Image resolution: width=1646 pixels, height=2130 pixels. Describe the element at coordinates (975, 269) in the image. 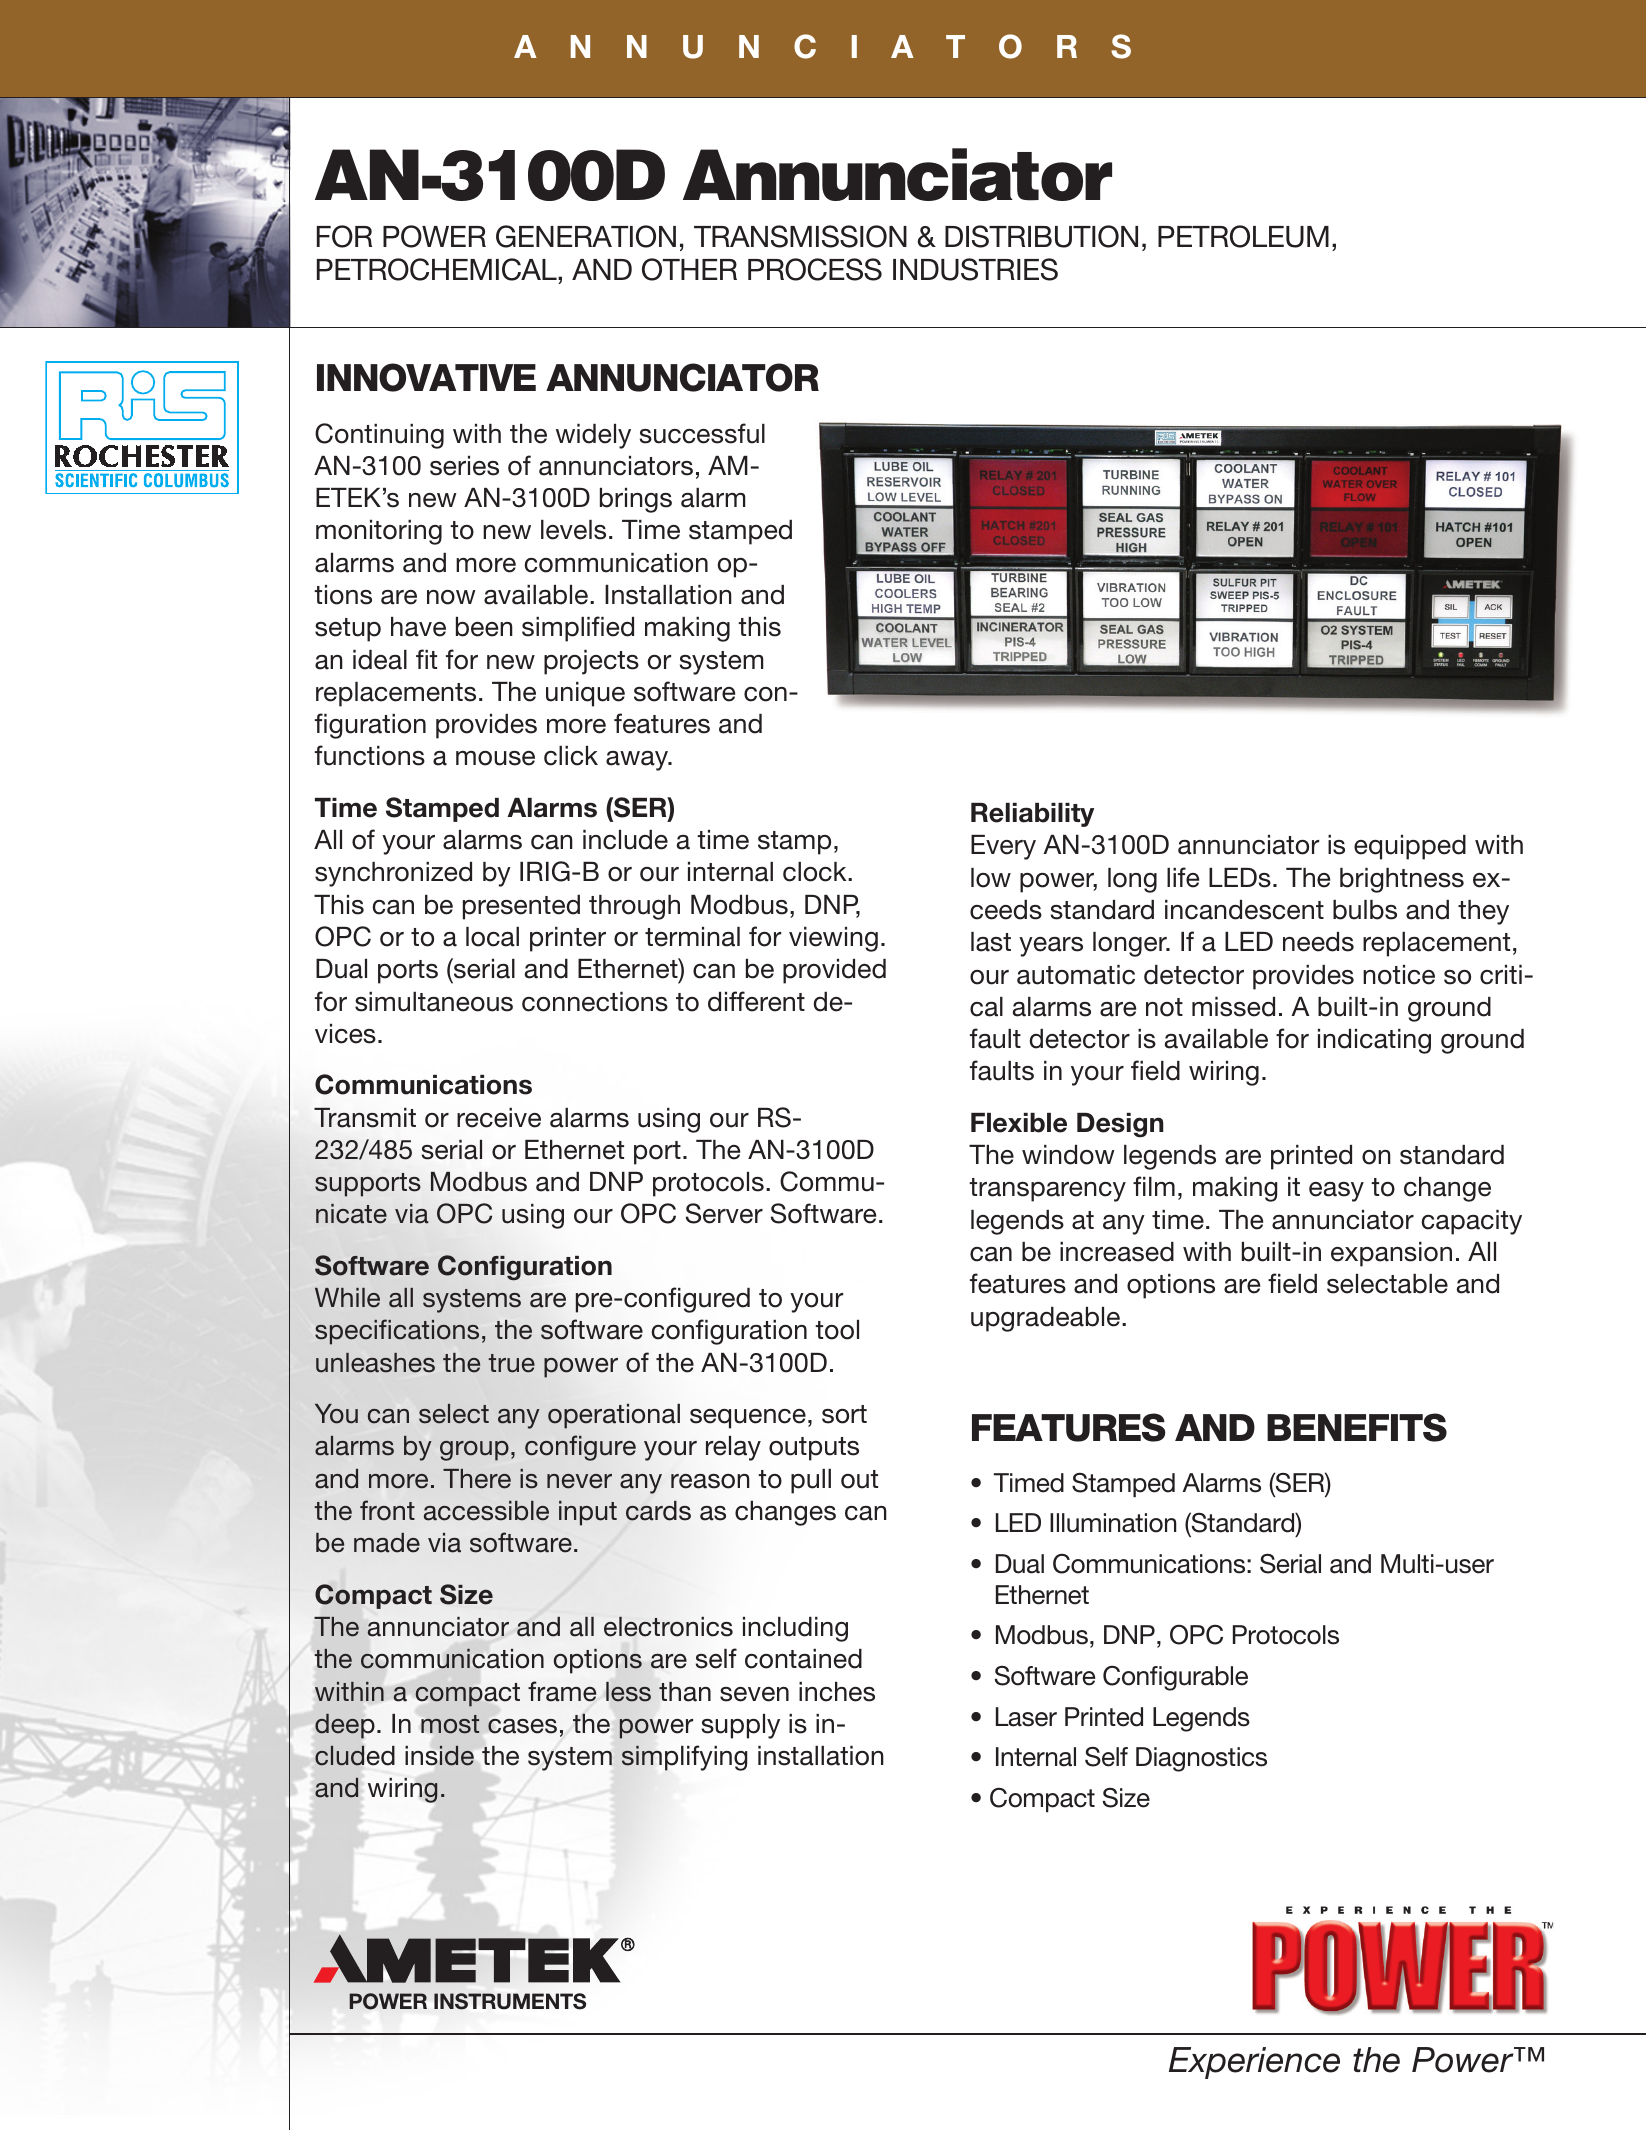

I see `INDUSTRIES` at that location.
